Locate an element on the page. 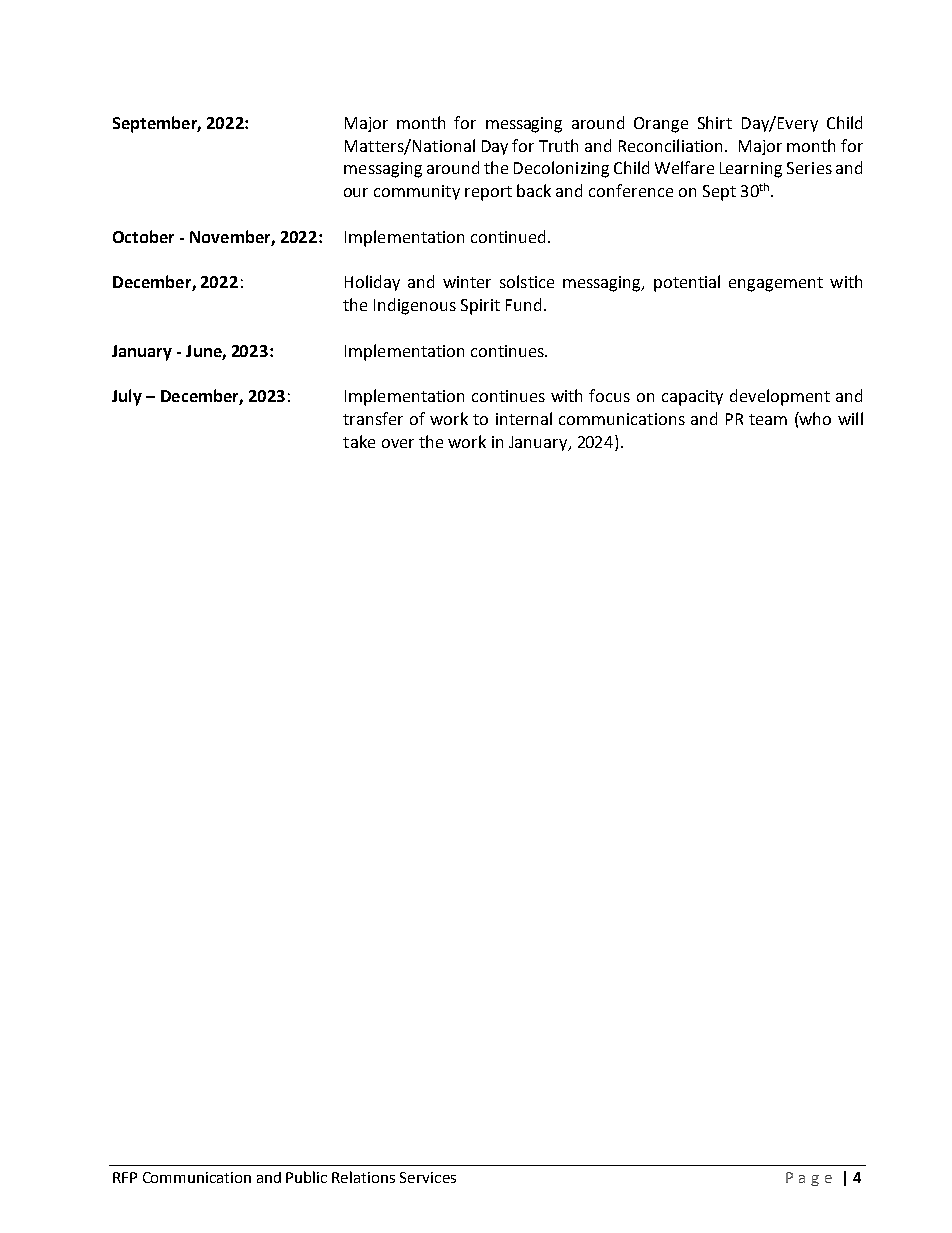  October is located at coordinates (143, 236).
